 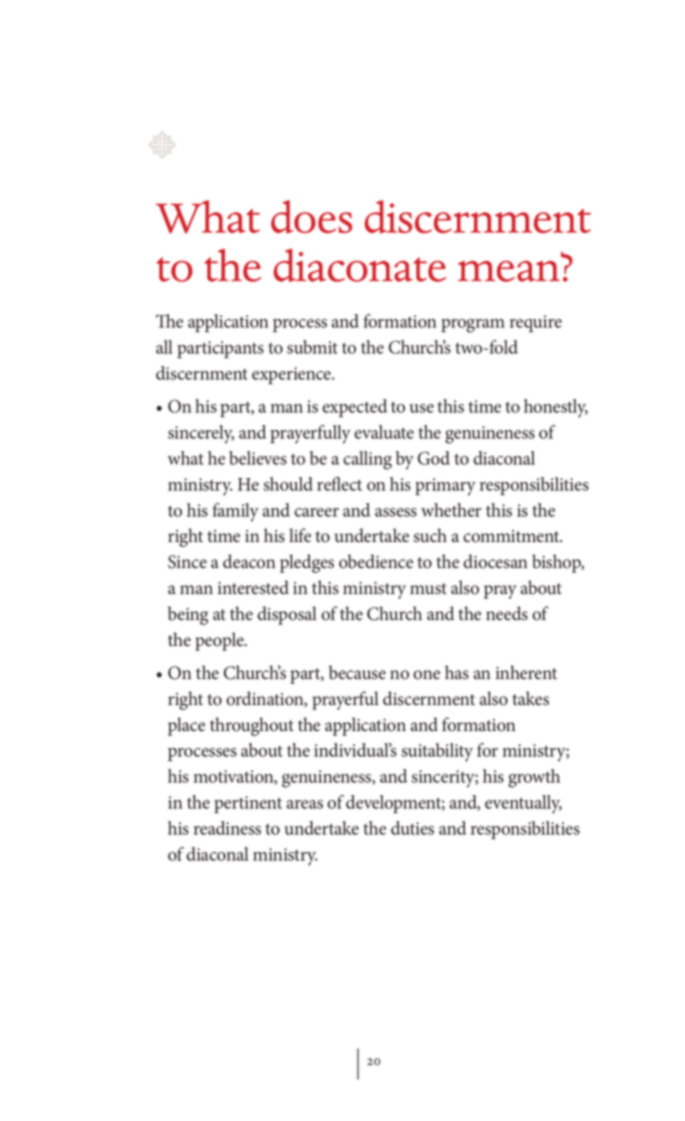 I want to click on expected, so click(x=354, y=408).
